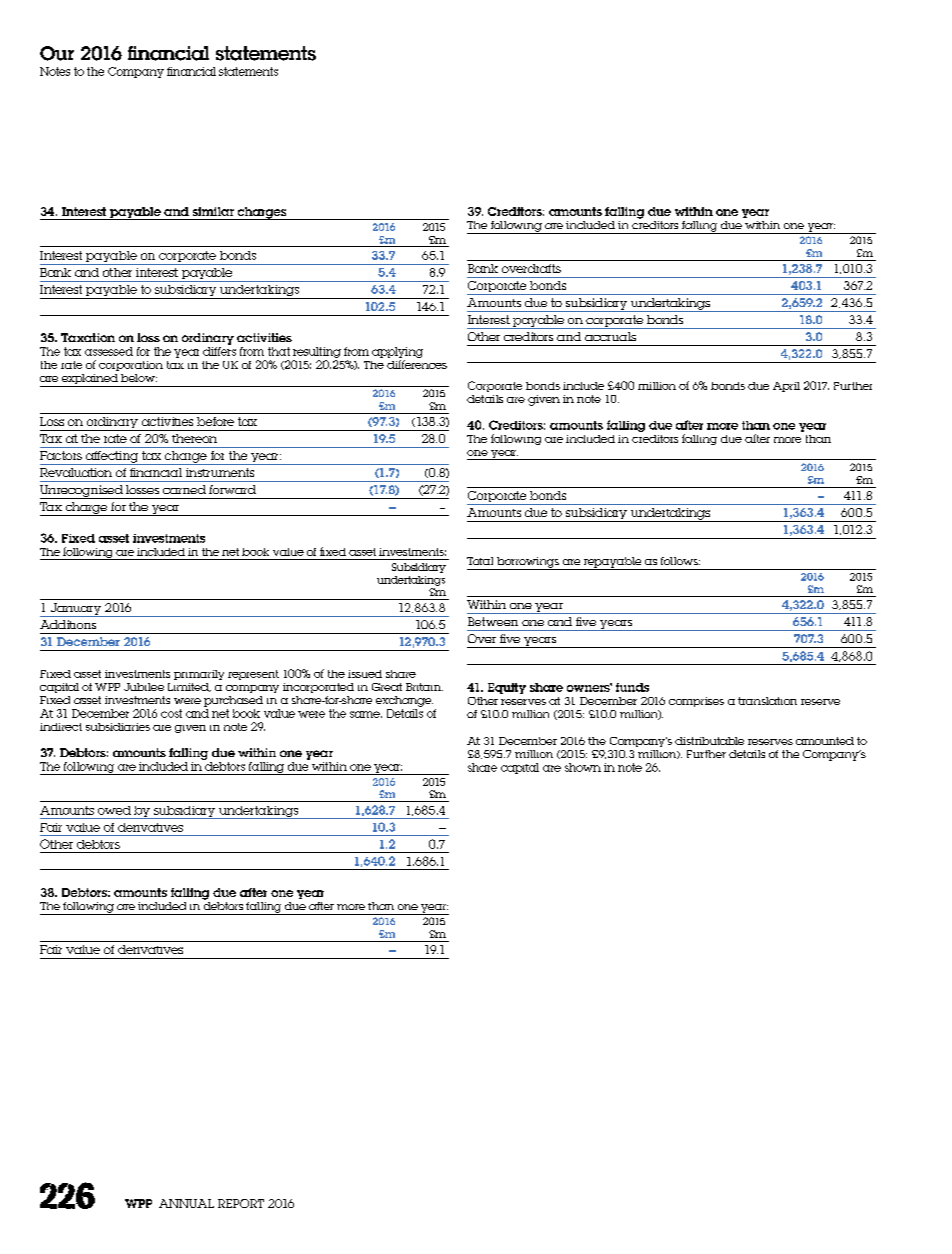 Image resolution: width=952 pixels, height=1254 pixels. What do you see at coordinates (767, 701) in the screenshot?
I see `translation` at bounding box center [767, 701].
